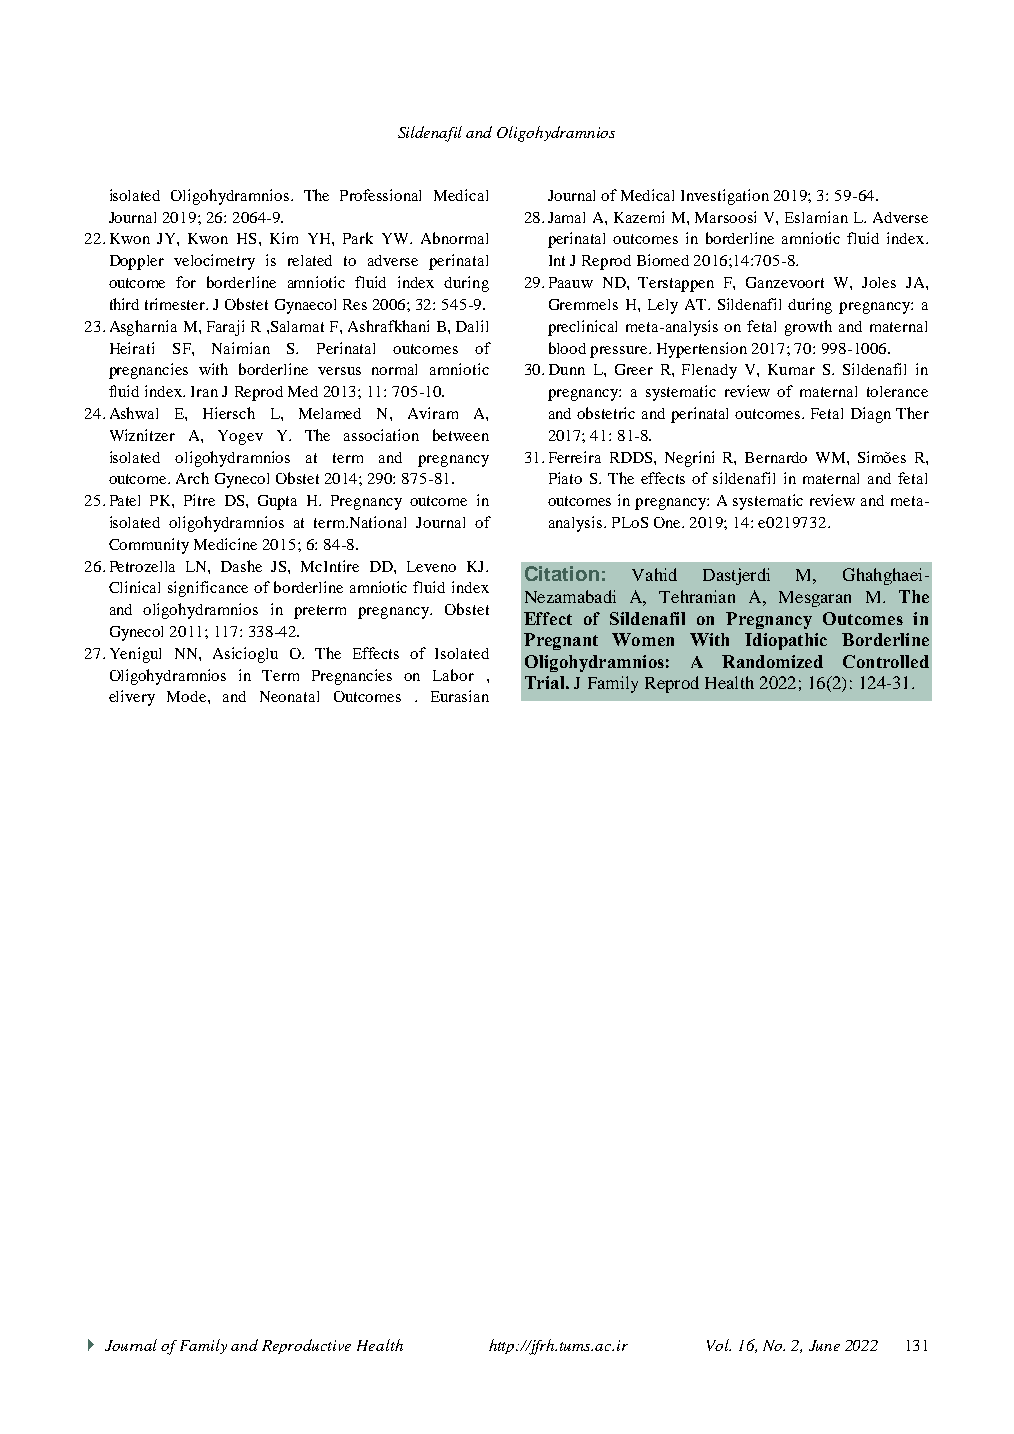 Image resolution: width=1014 pixels, height=1434 pixels. I want to click on Professional, so click(380, 195).
